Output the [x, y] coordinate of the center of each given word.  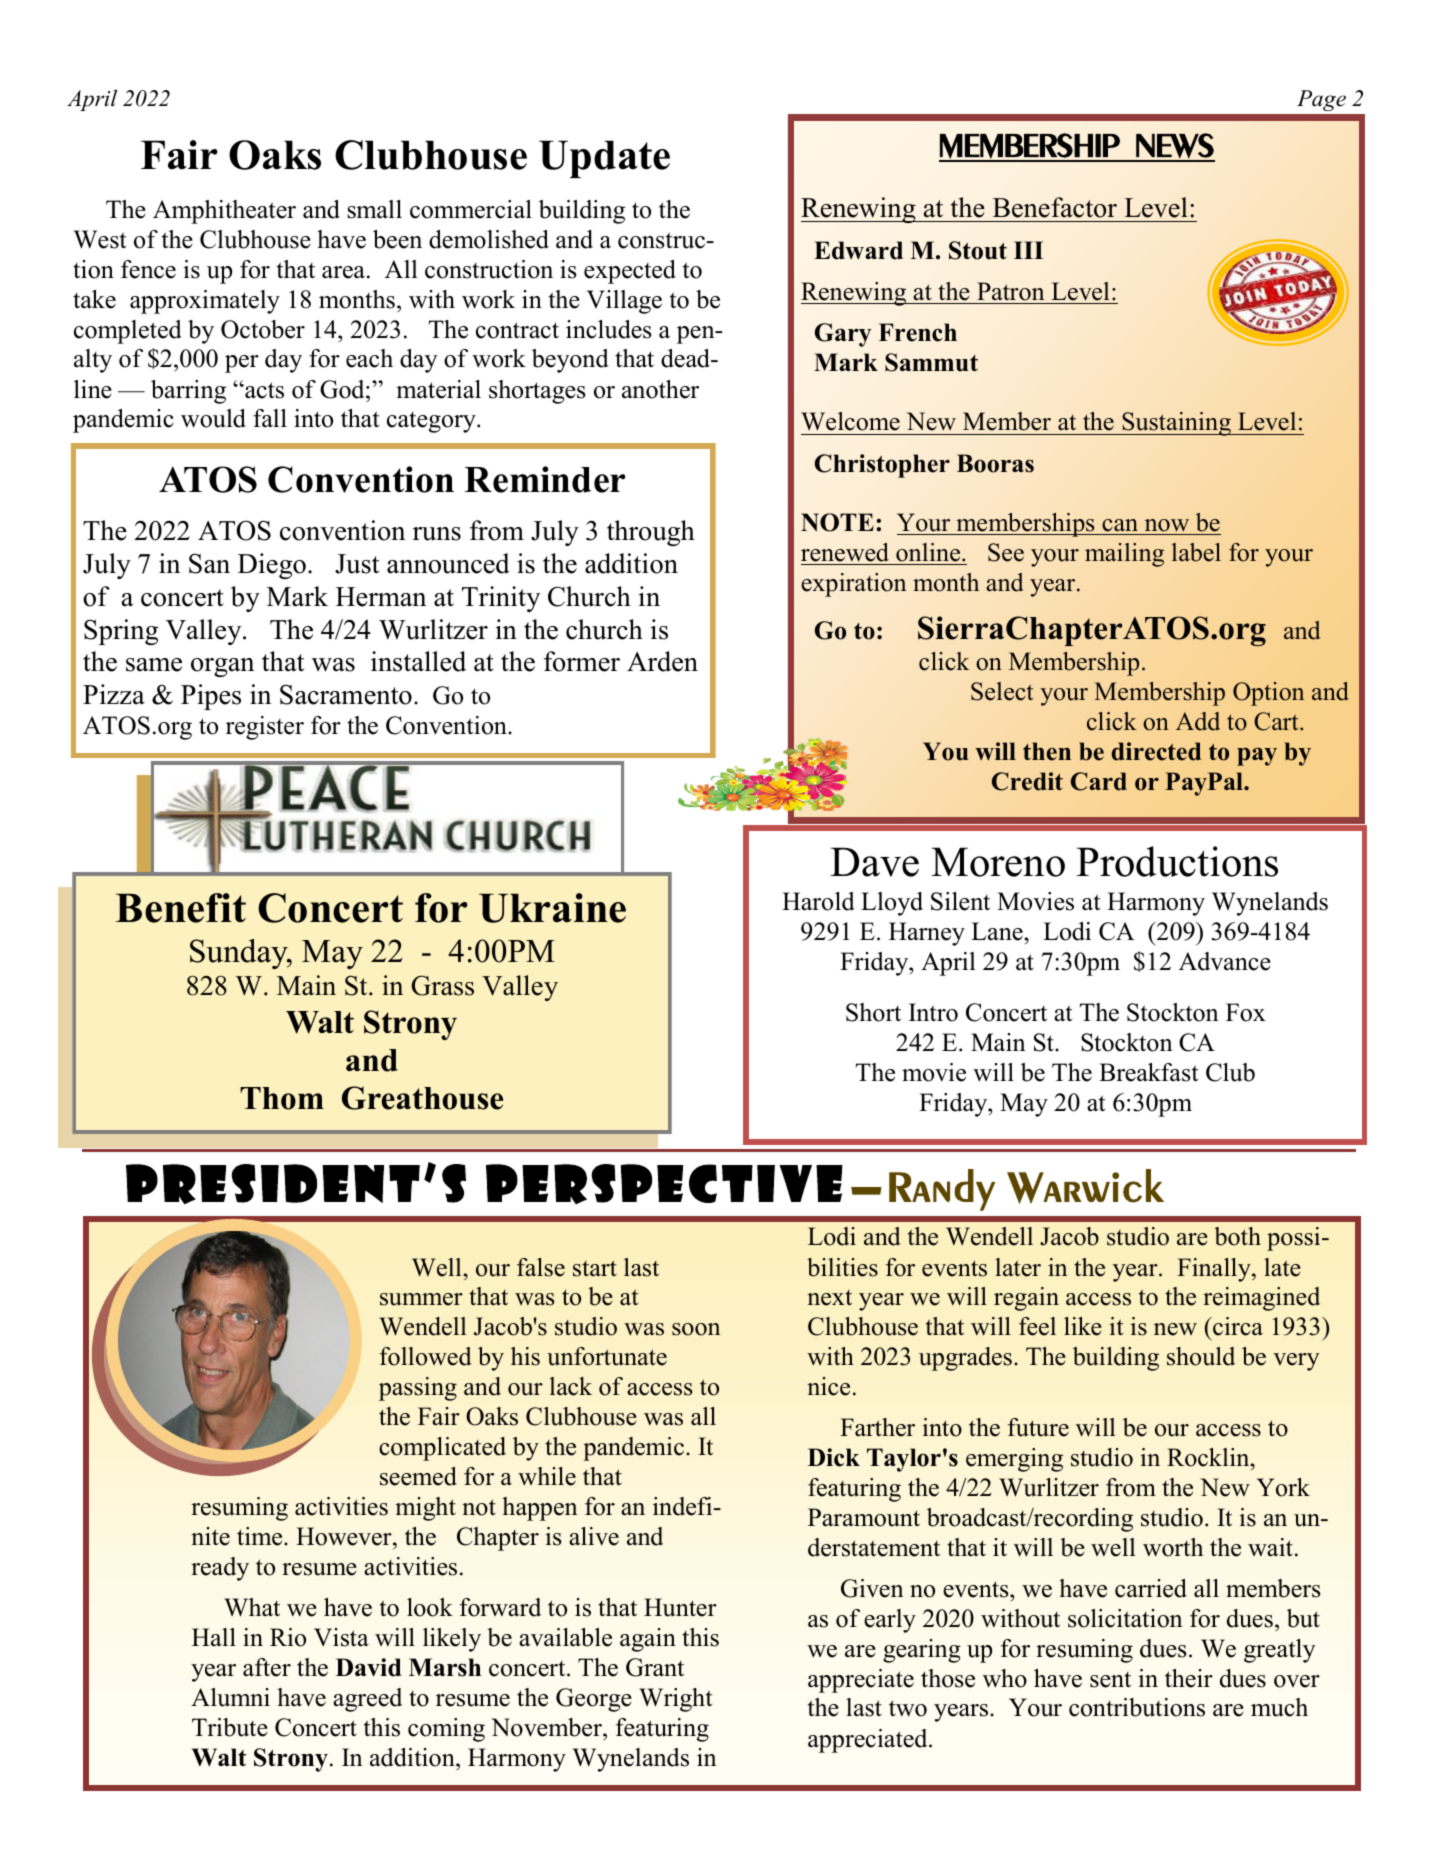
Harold [818, 901]
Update [604, 159]
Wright [675, 1700]
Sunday [240, 954]
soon [696, 1329]
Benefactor [1055, 207]
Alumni [230, 1697]
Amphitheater [224, 212]
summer [421, 1299]
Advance [1225, 961]
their [1189, 1678]
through [651, 533]
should [1201, 1356]
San [209, 563]
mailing [1124, 555]
